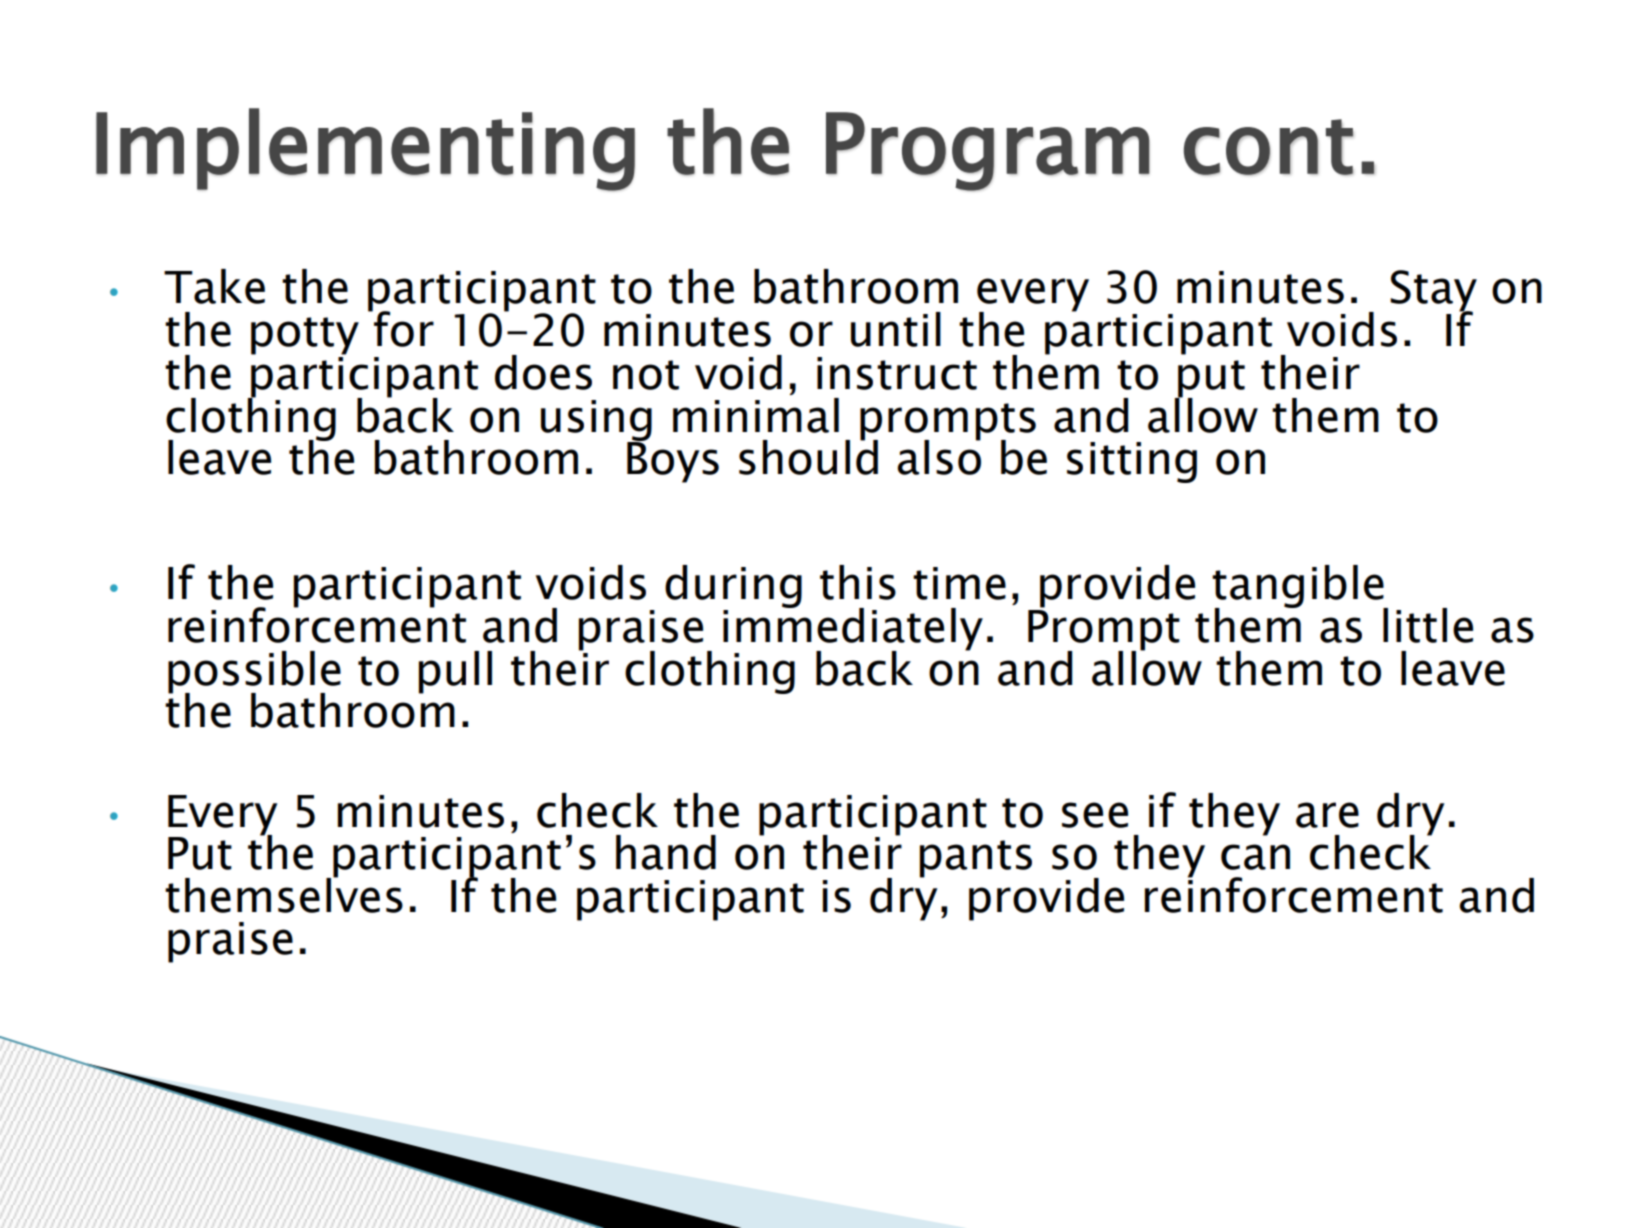 This screenshot has width=1638, height=1228. I want to click on pull, so click(455, 672).
